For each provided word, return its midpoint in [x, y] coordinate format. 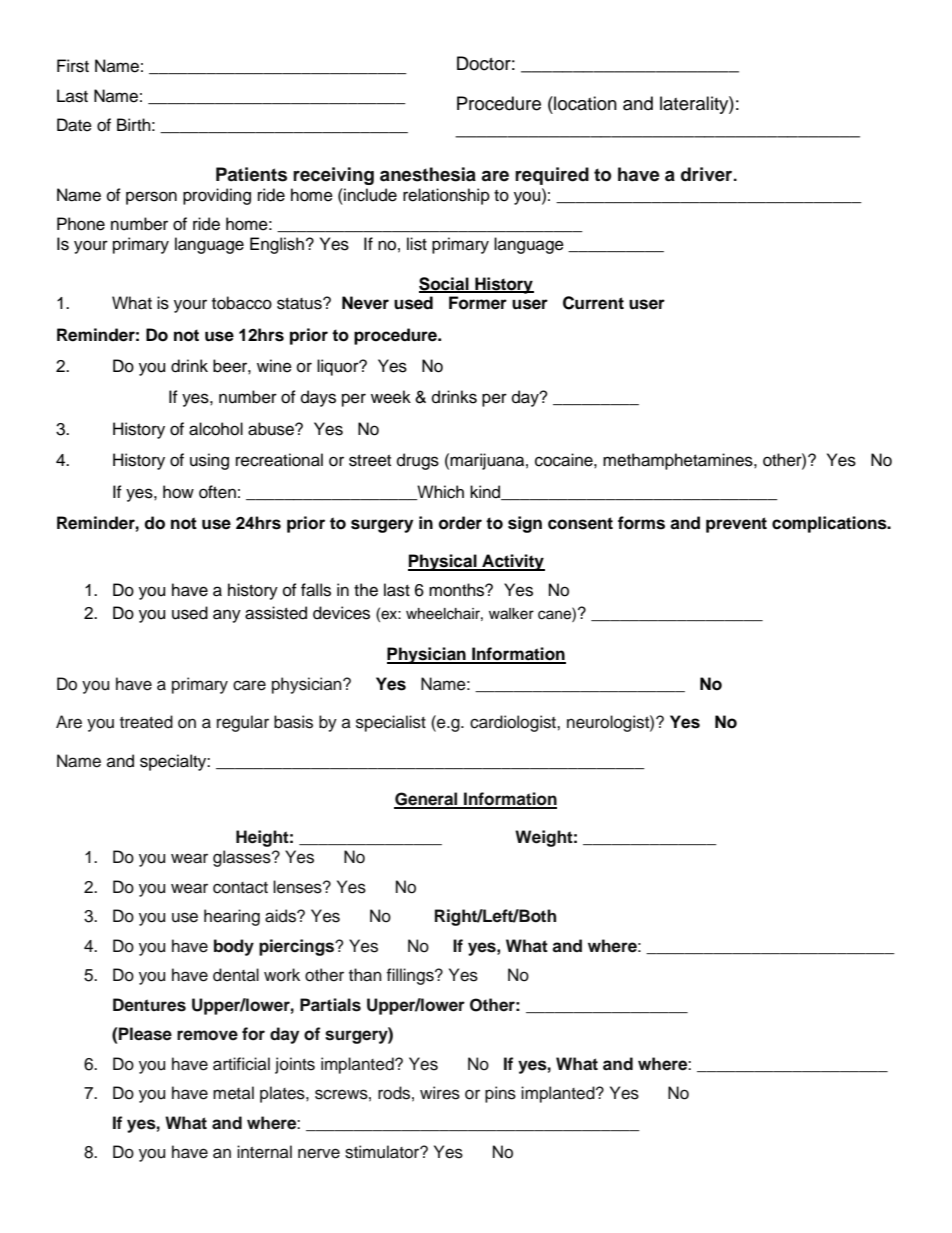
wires [440, 1093]
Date [74, 125]
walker [511, 614]
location [584, 103]
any [227, 616]
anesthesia [428, 174]
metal [233, 1093]
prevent [736, 525]
